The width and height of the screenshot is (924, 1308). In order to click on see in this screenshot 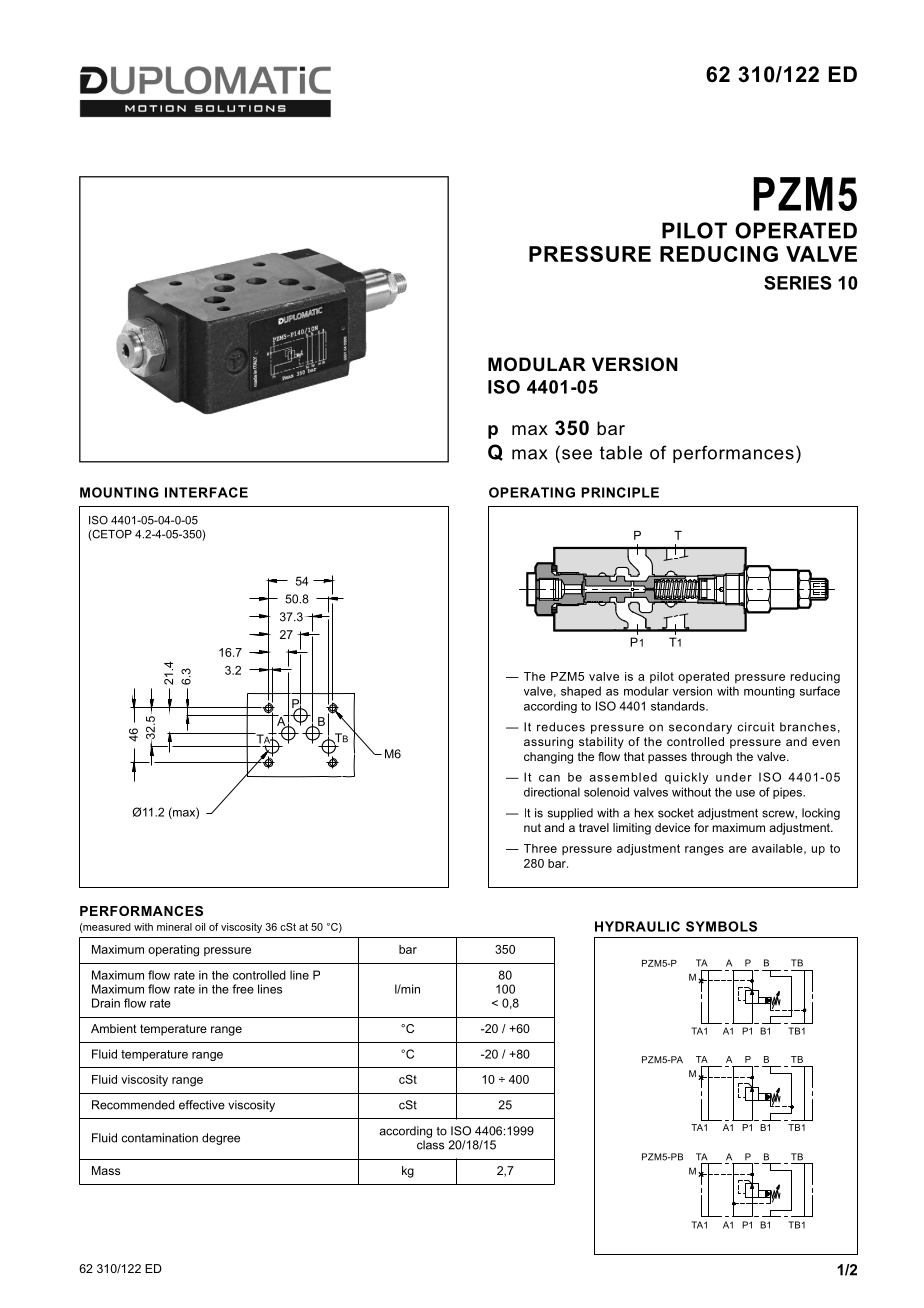, I will do `click(577, 454)`.
